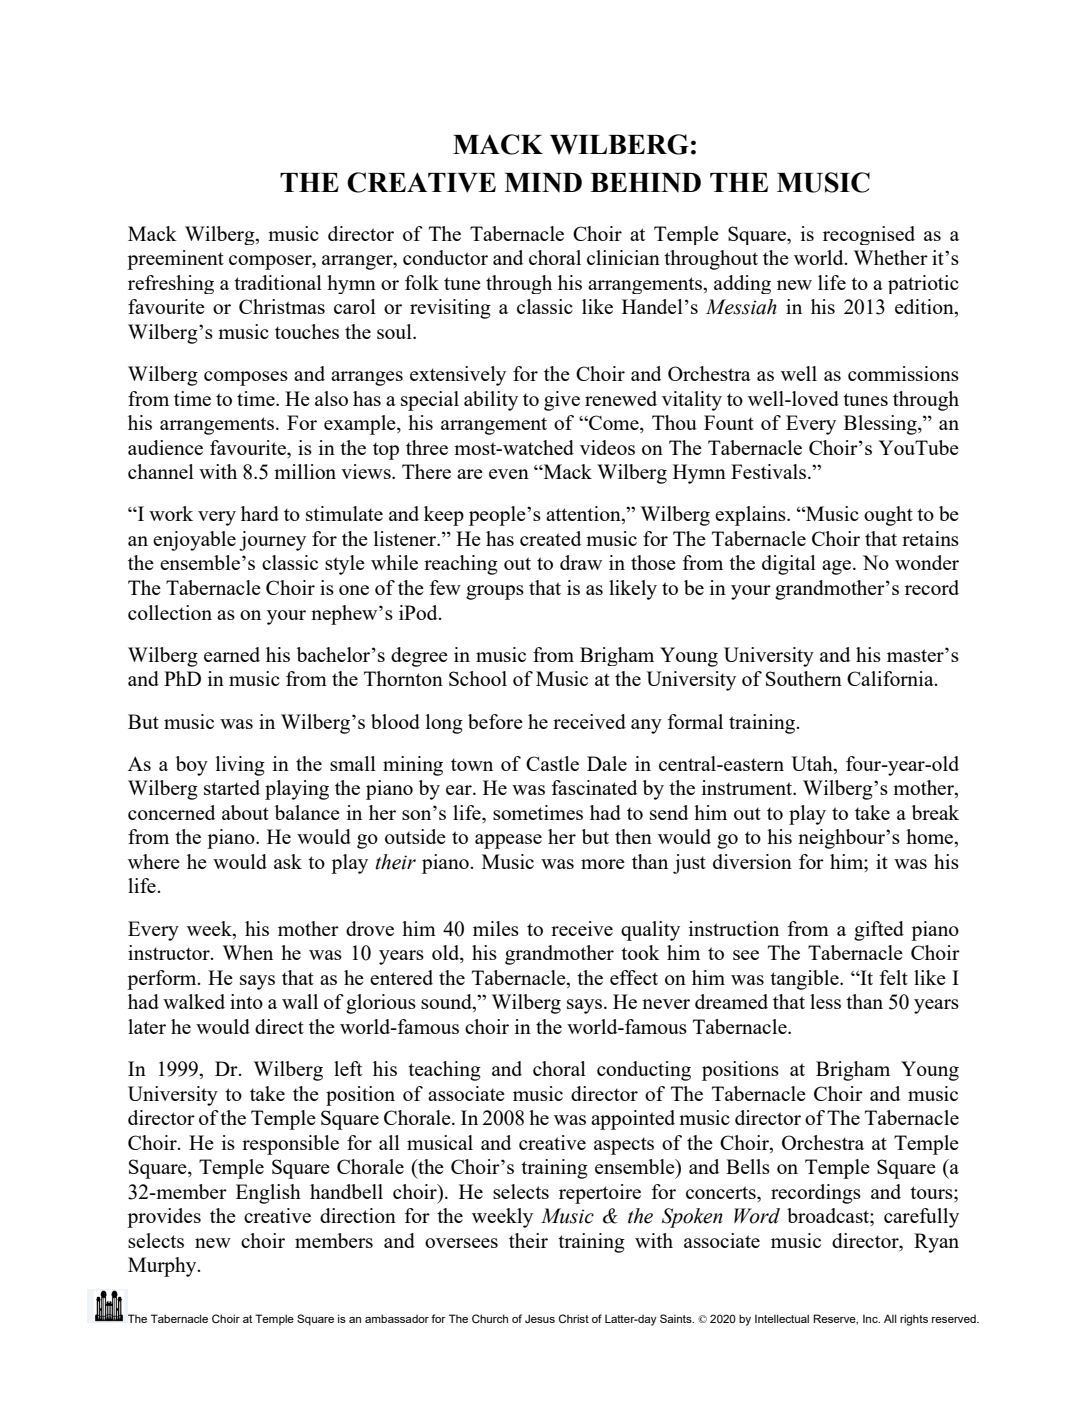  I want to click on preeminent, so click(175, 260).
